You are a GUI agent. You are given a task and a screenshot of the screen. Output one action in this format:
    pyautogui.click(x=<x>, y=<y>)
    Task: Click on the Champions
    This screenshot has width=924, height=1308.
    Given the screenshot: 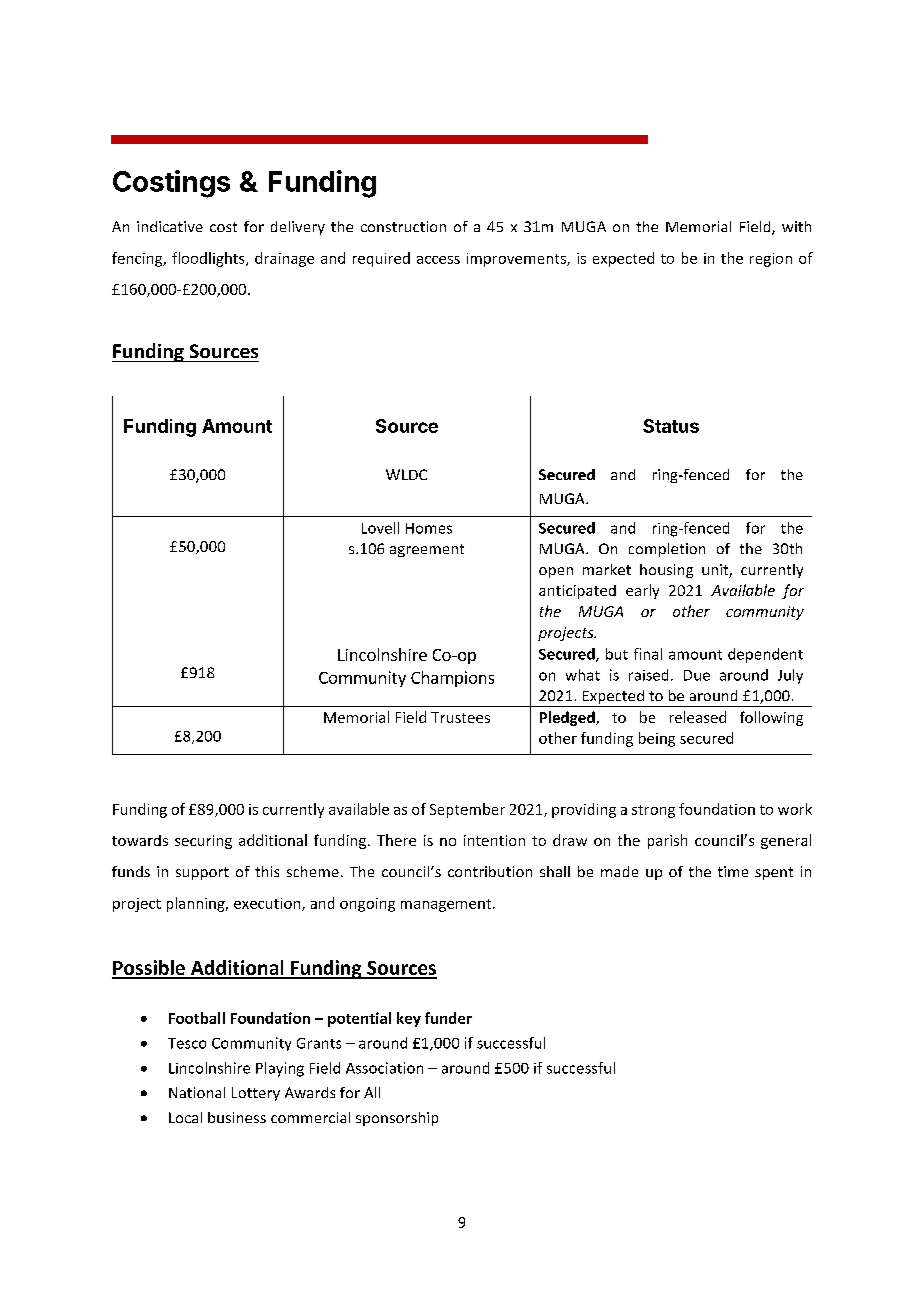 What is the action you would take?
    pyautogui.click(x=452, y=679)
